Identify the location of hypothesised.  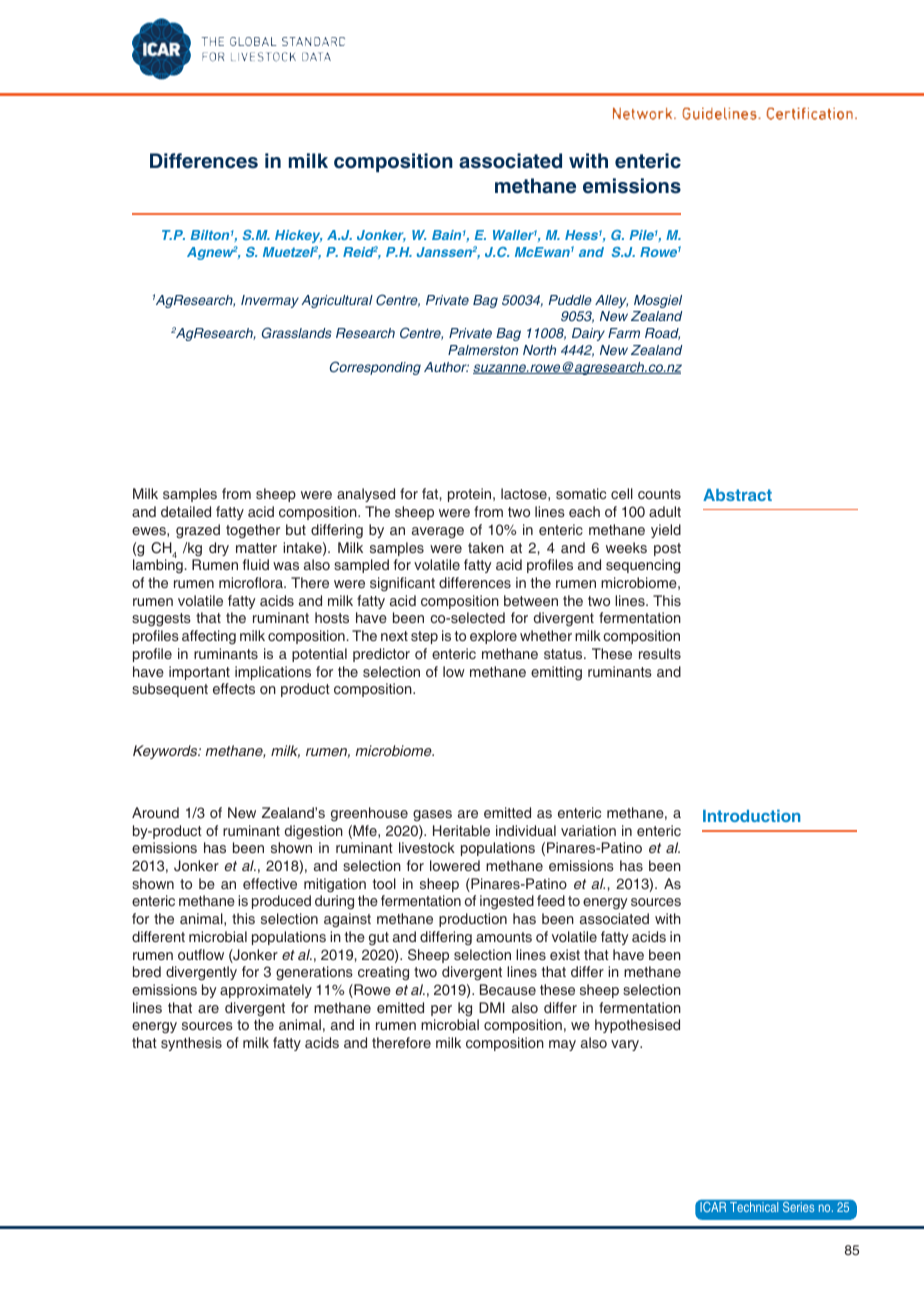
(637, 1026).
